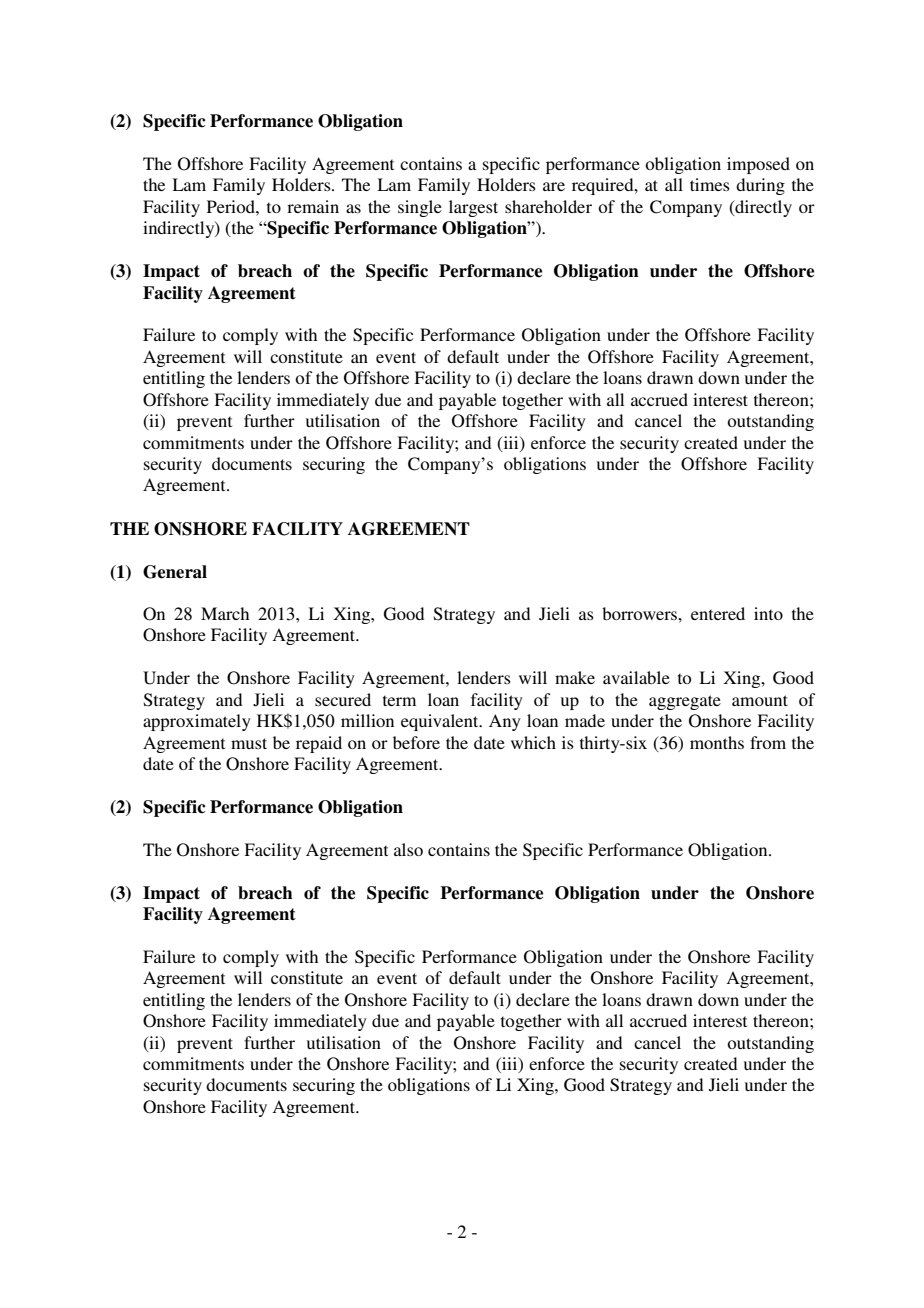  I want to click on largest, so click(473, 208).
